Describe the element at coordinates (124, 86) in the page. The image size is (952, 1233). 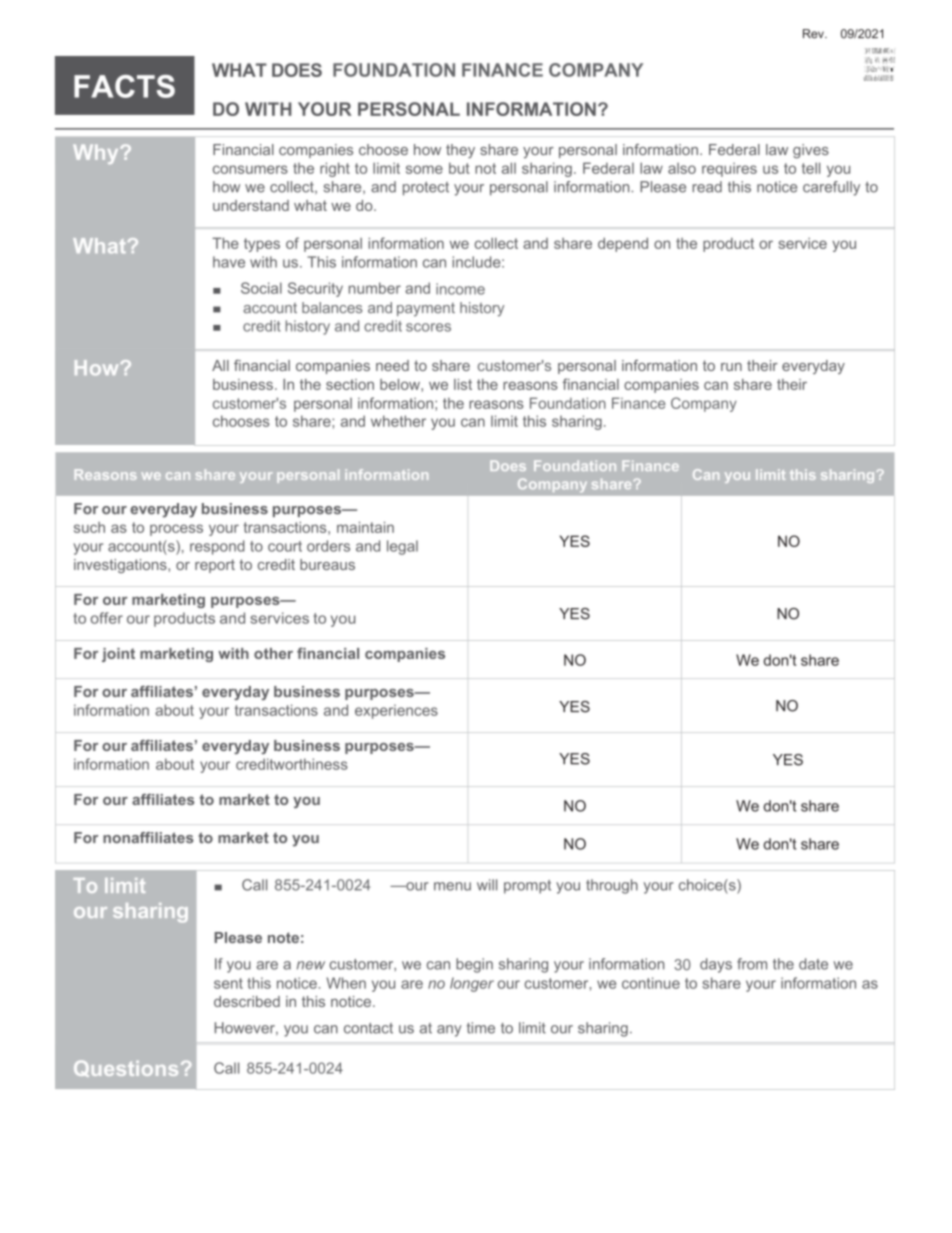
I see `FACTS` at that location.
